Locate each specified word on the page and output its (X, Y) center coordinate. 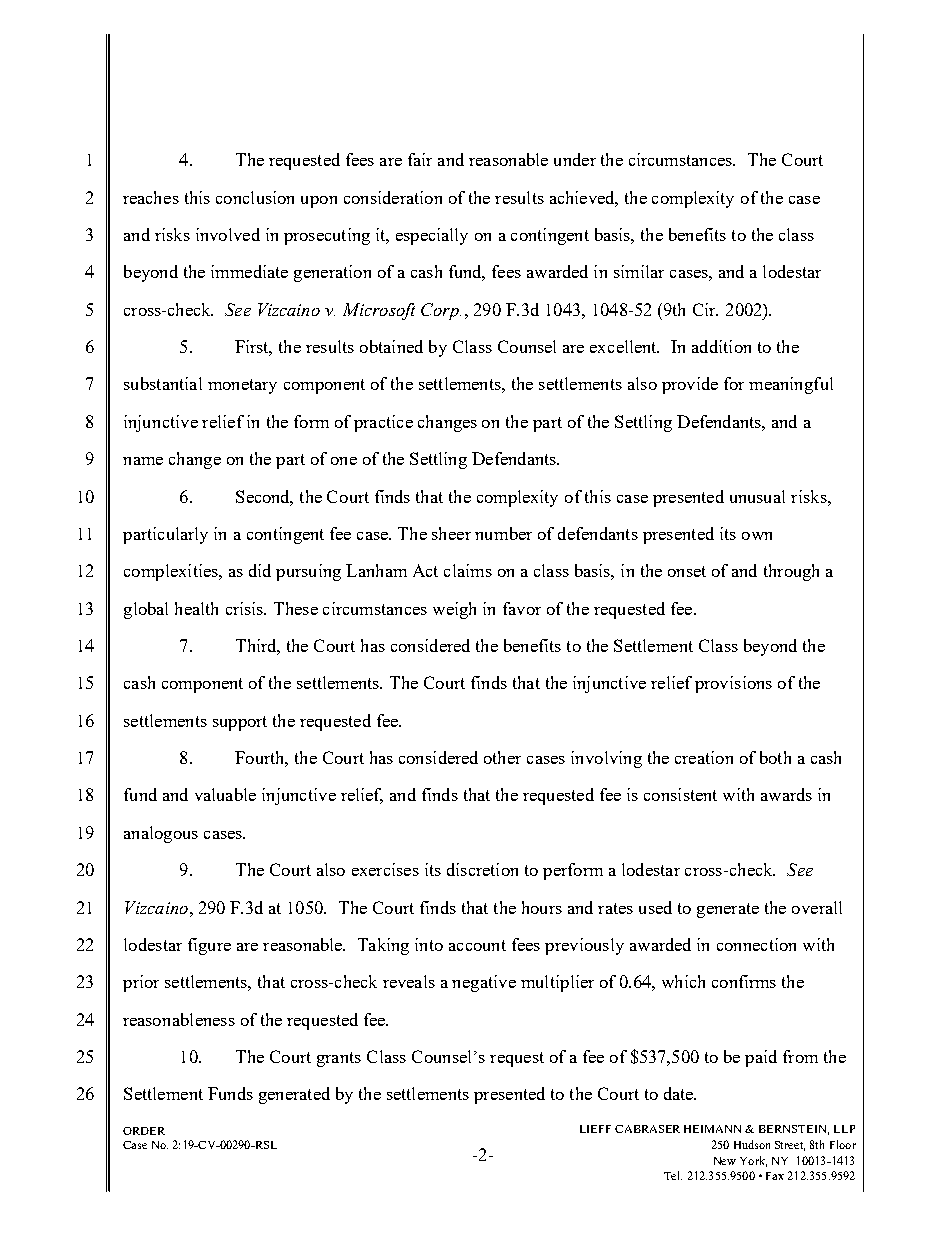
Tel (673, 1175)
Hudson (752, 1144)
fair (420, 159)
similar (639, 271)
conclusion (255, 197)
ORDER (144, 1131)
